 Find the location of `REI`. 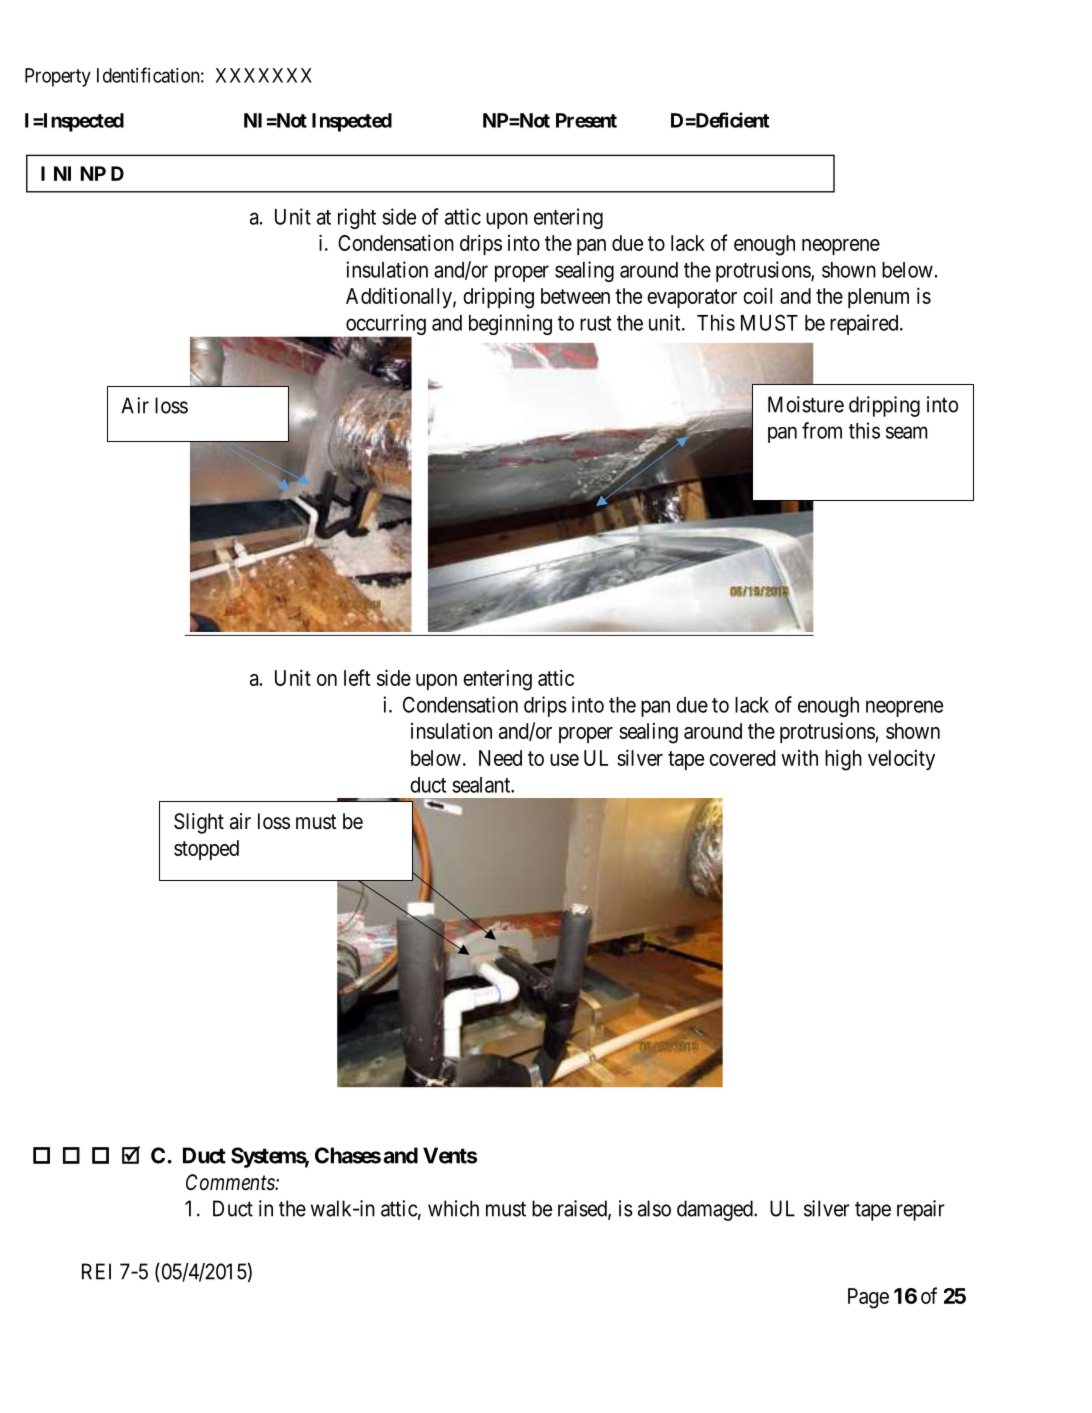

REI is located at coordinates (96, 1271).
